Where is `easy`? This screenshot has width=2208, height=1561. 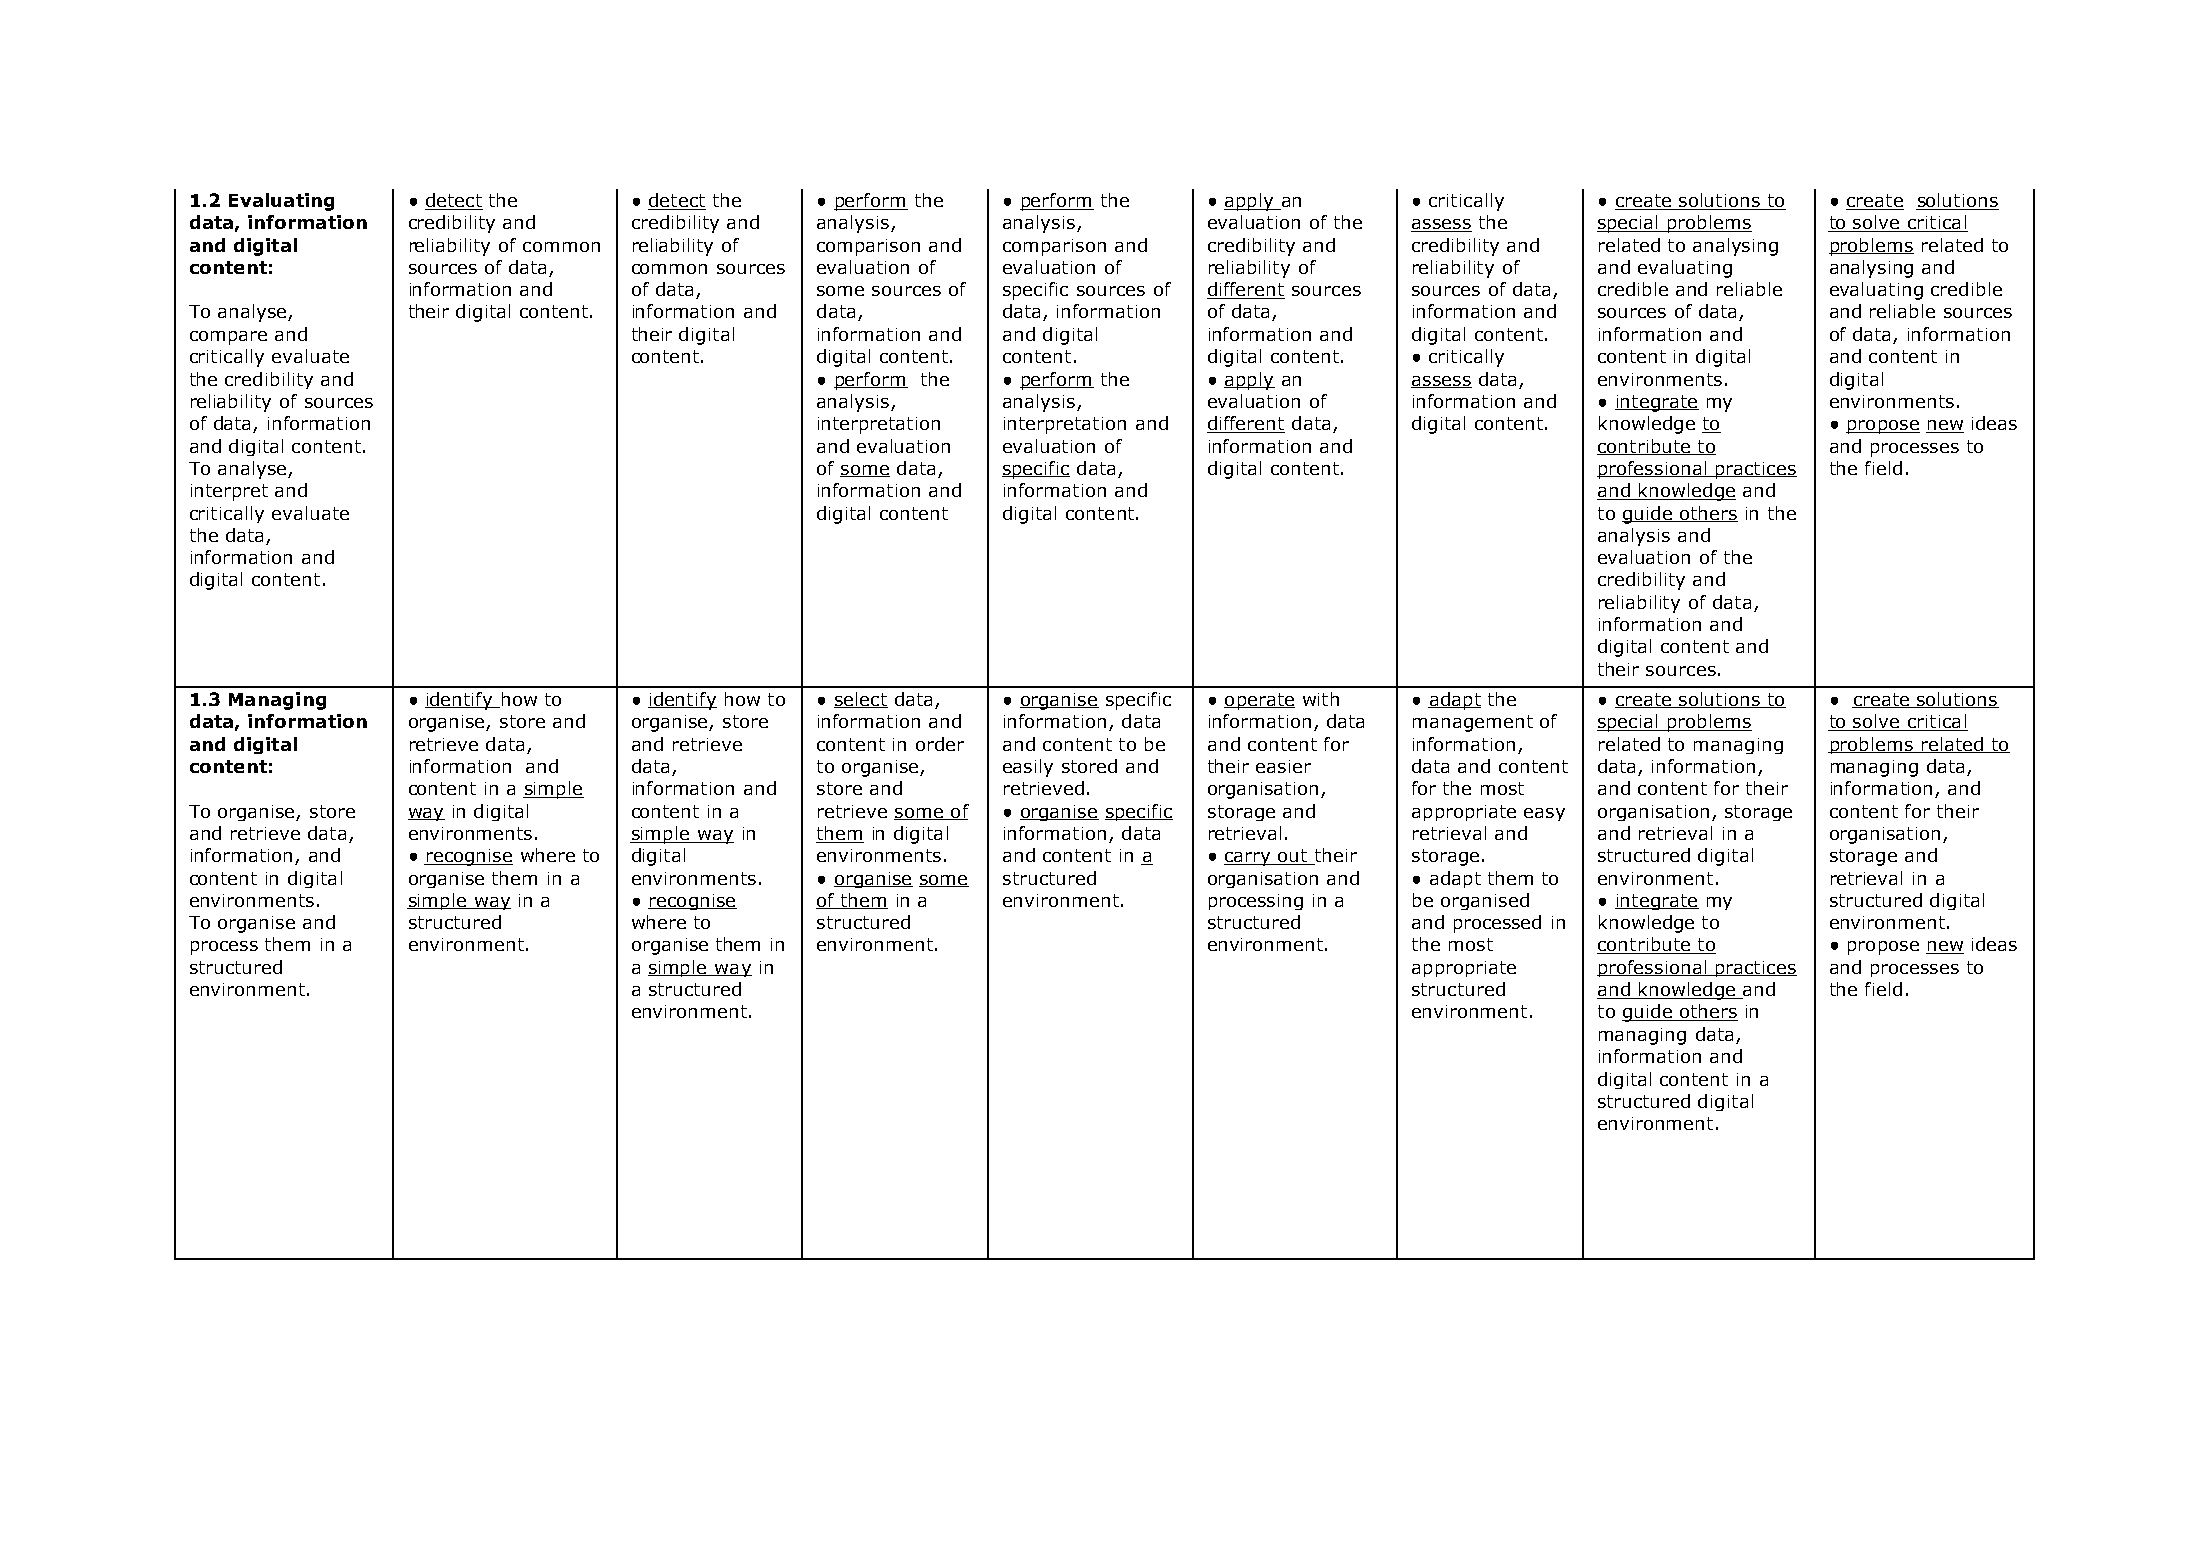
easy is located at coordinates (1544, 814).
